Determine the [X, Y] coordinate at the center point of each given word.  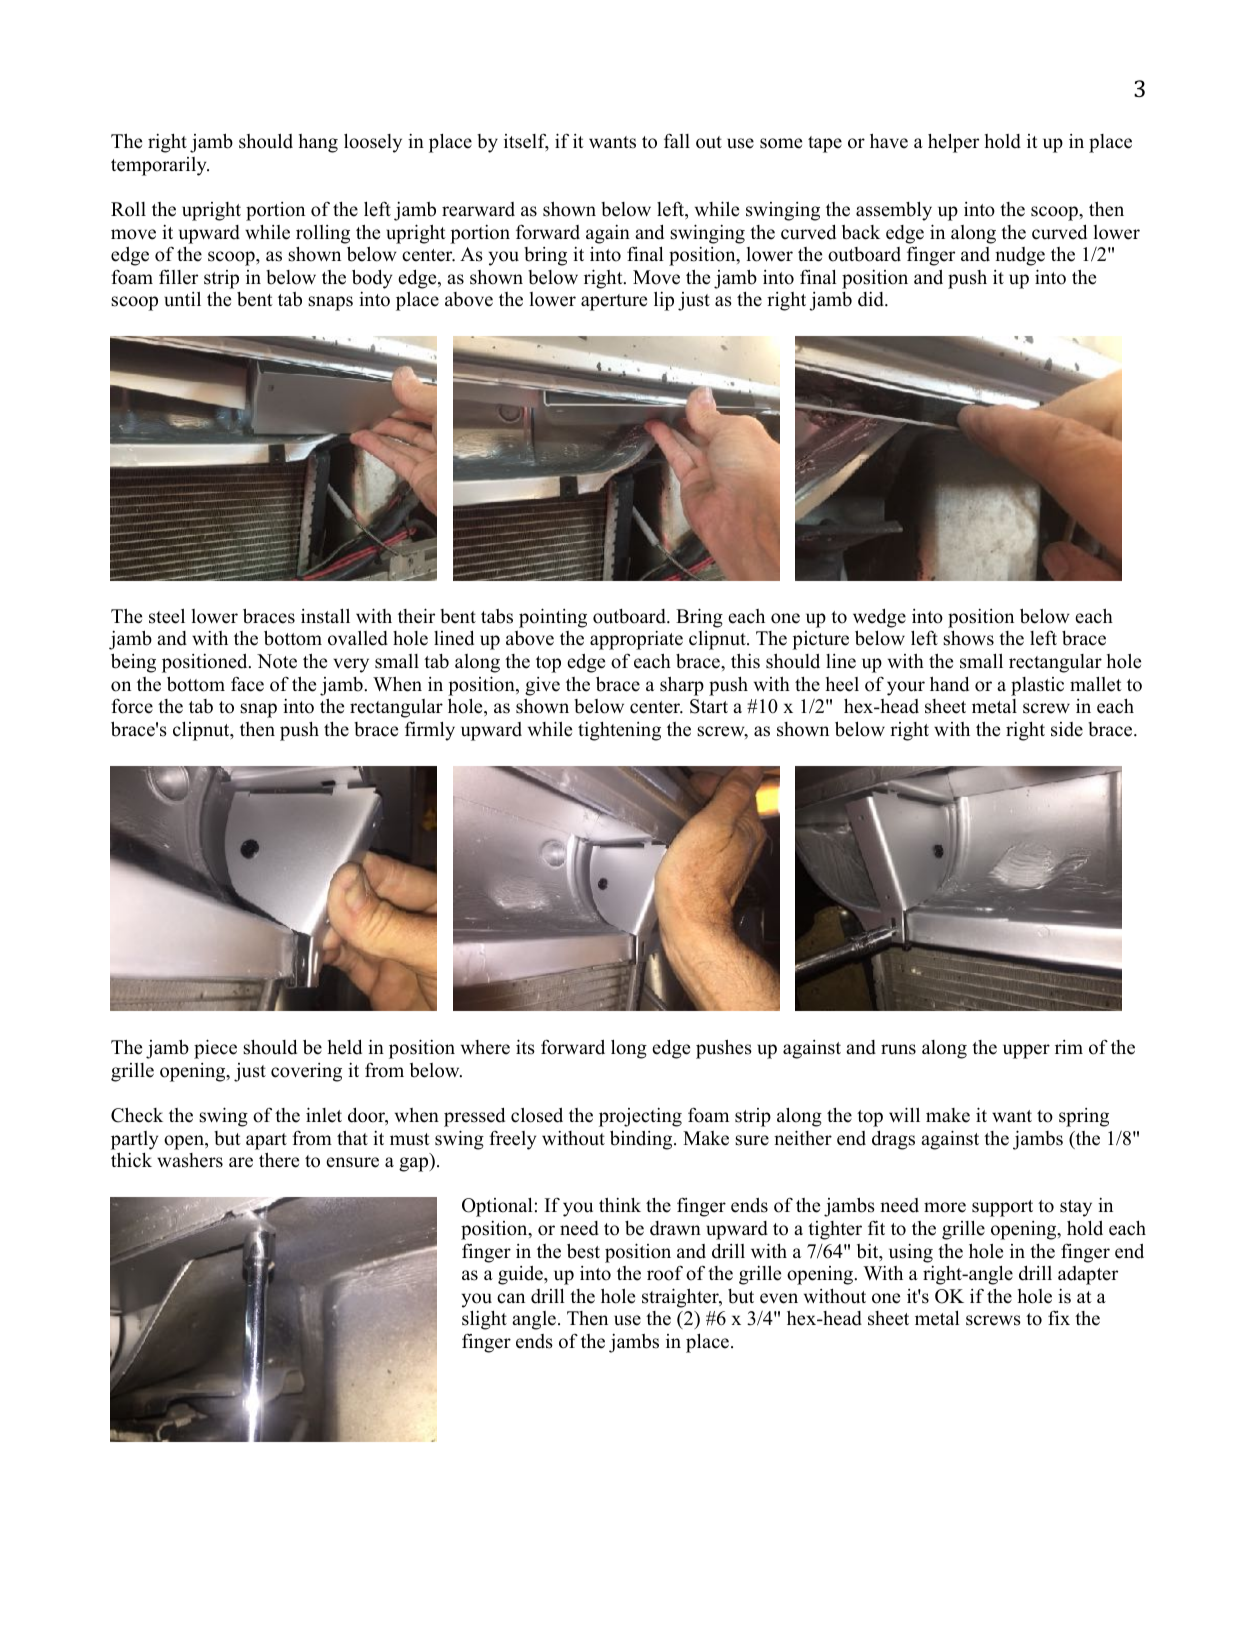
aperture [614, 302]
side [1067, 729]
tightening [619, 731]
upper [1026, 1051]
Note [277, 661]
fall [677, 140]
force [132, 706]
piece [215, 1049]
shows [968, 638]
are [241, 1162]
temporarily [160, 166]
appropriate [636, 640]
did [872, 299]
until [182, 299]
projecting [640, 1117]
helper [953, 143]
